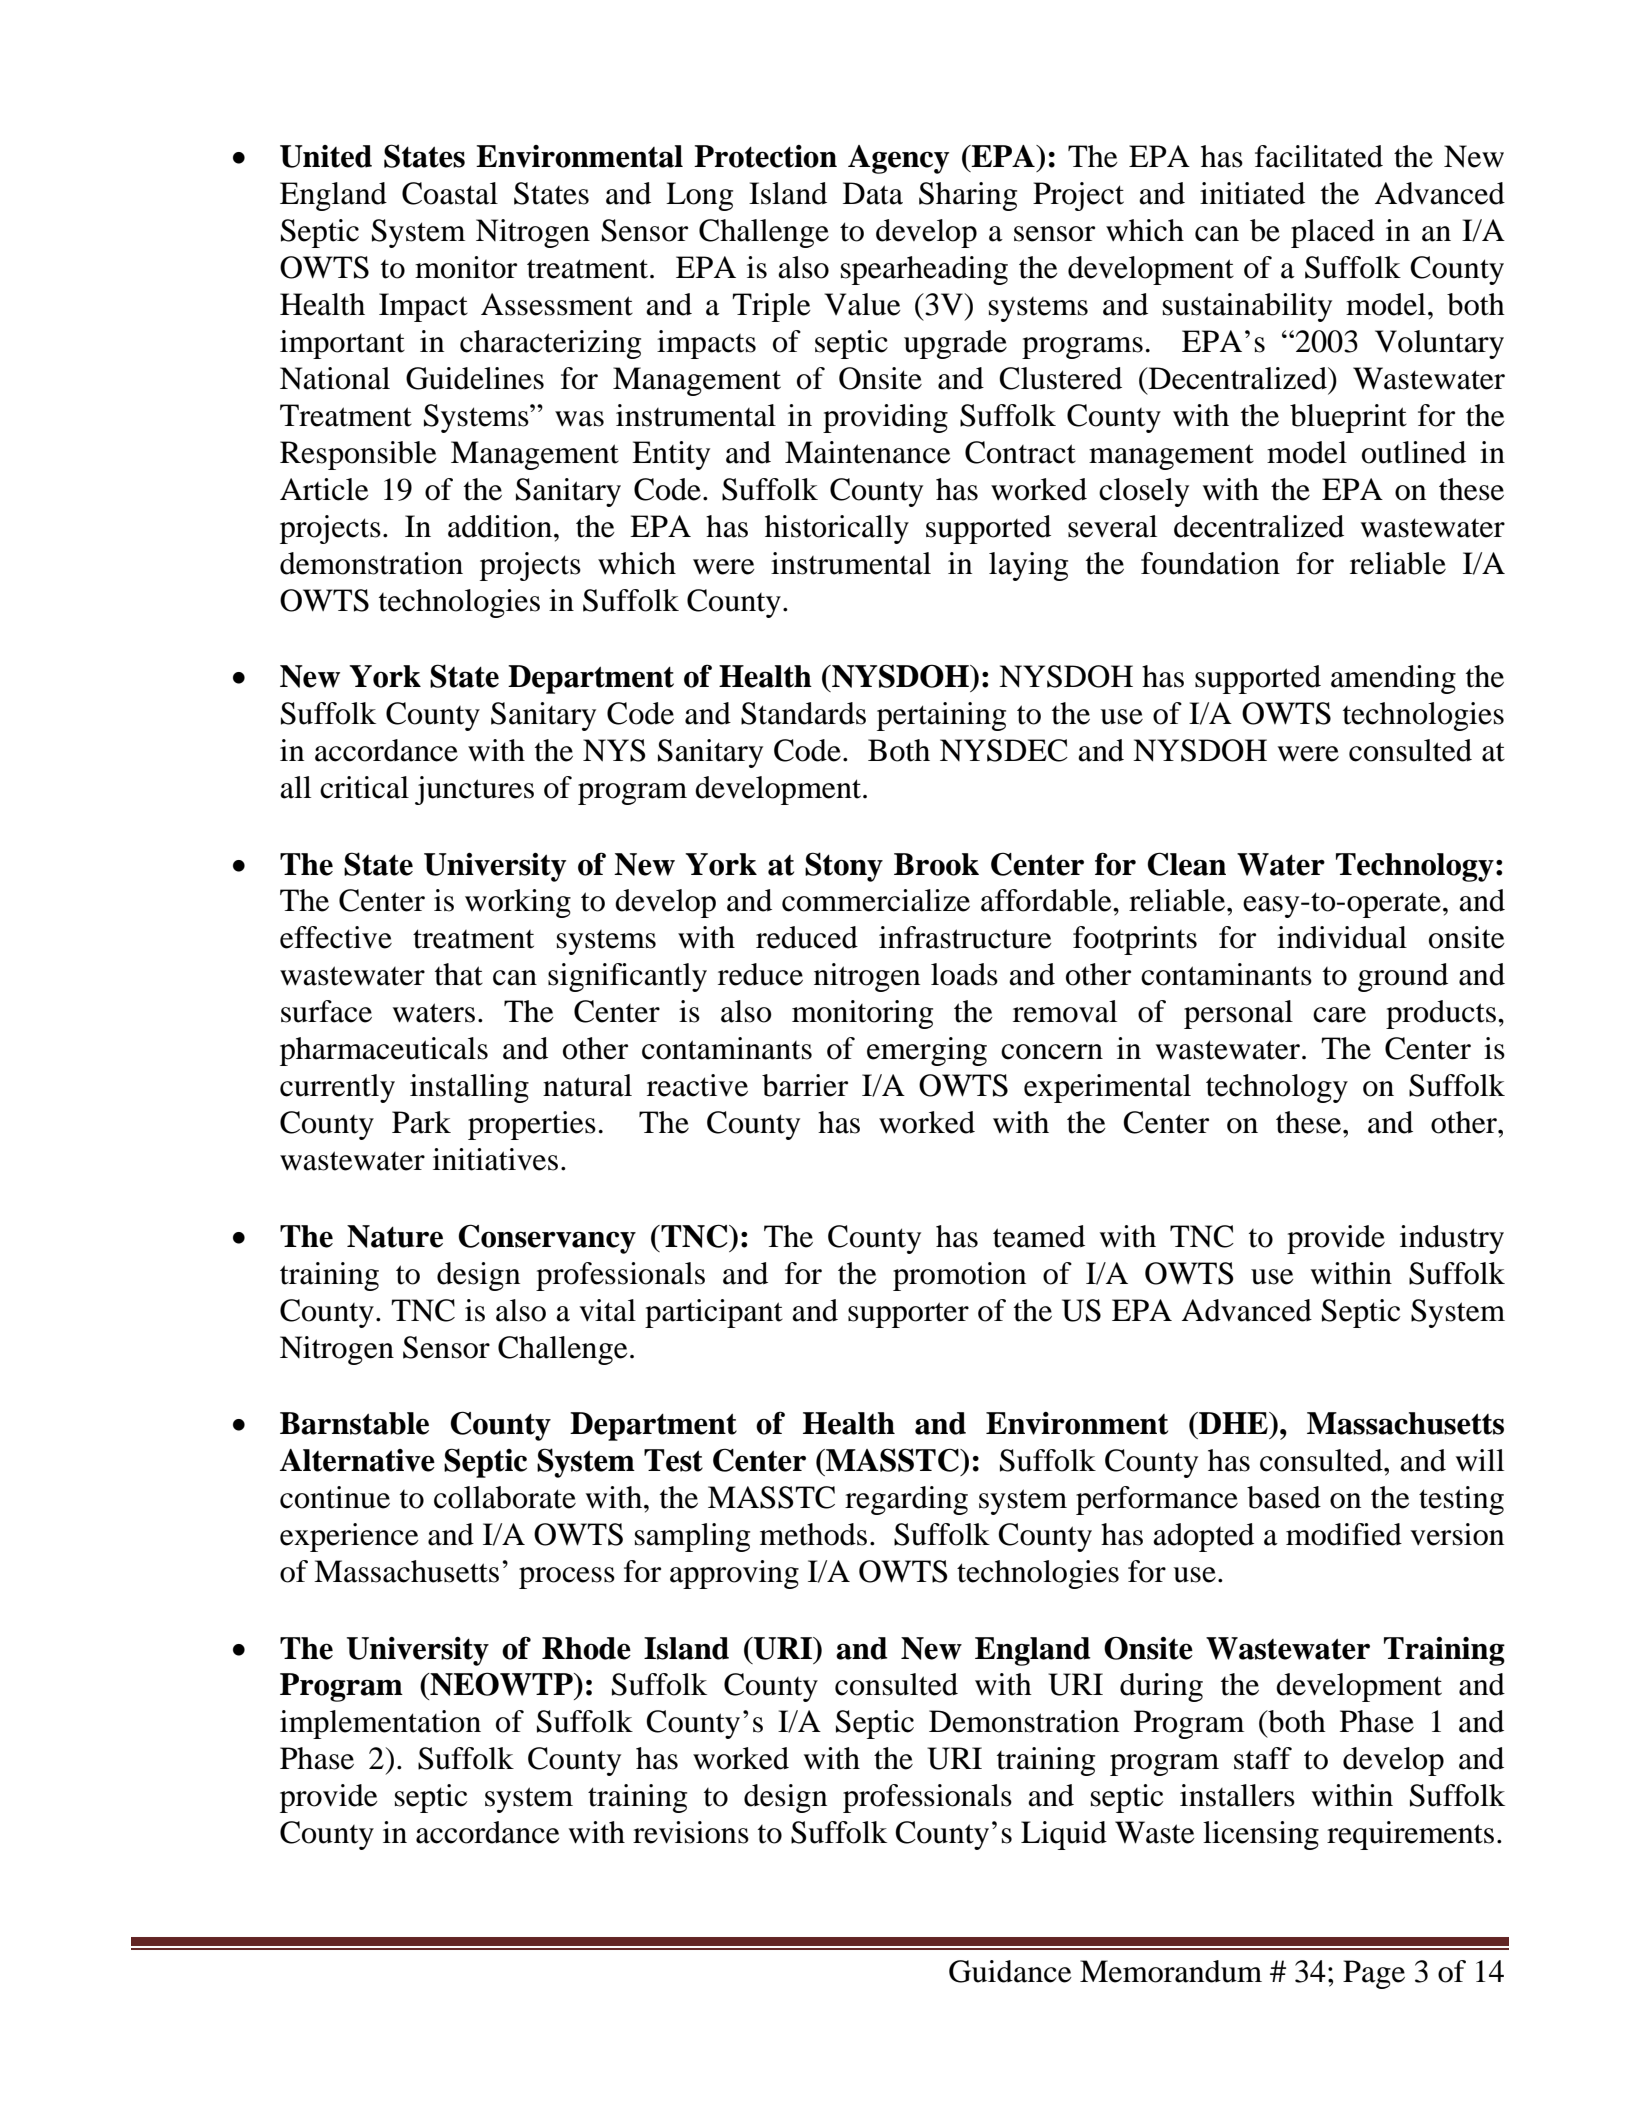  I want to click on pertaining, so click(941, 716).
